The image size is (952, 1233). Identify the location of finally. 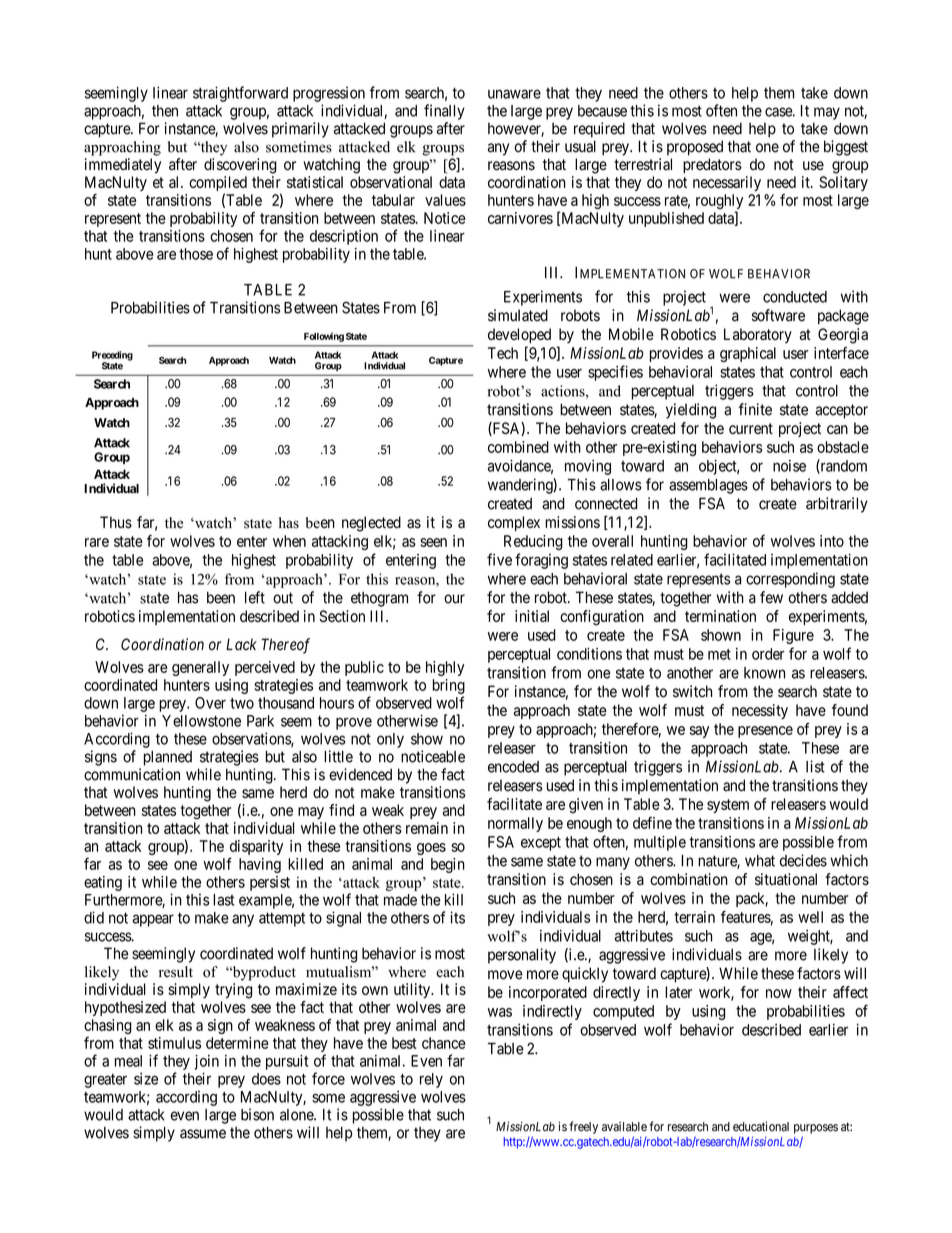
(444, 112).
